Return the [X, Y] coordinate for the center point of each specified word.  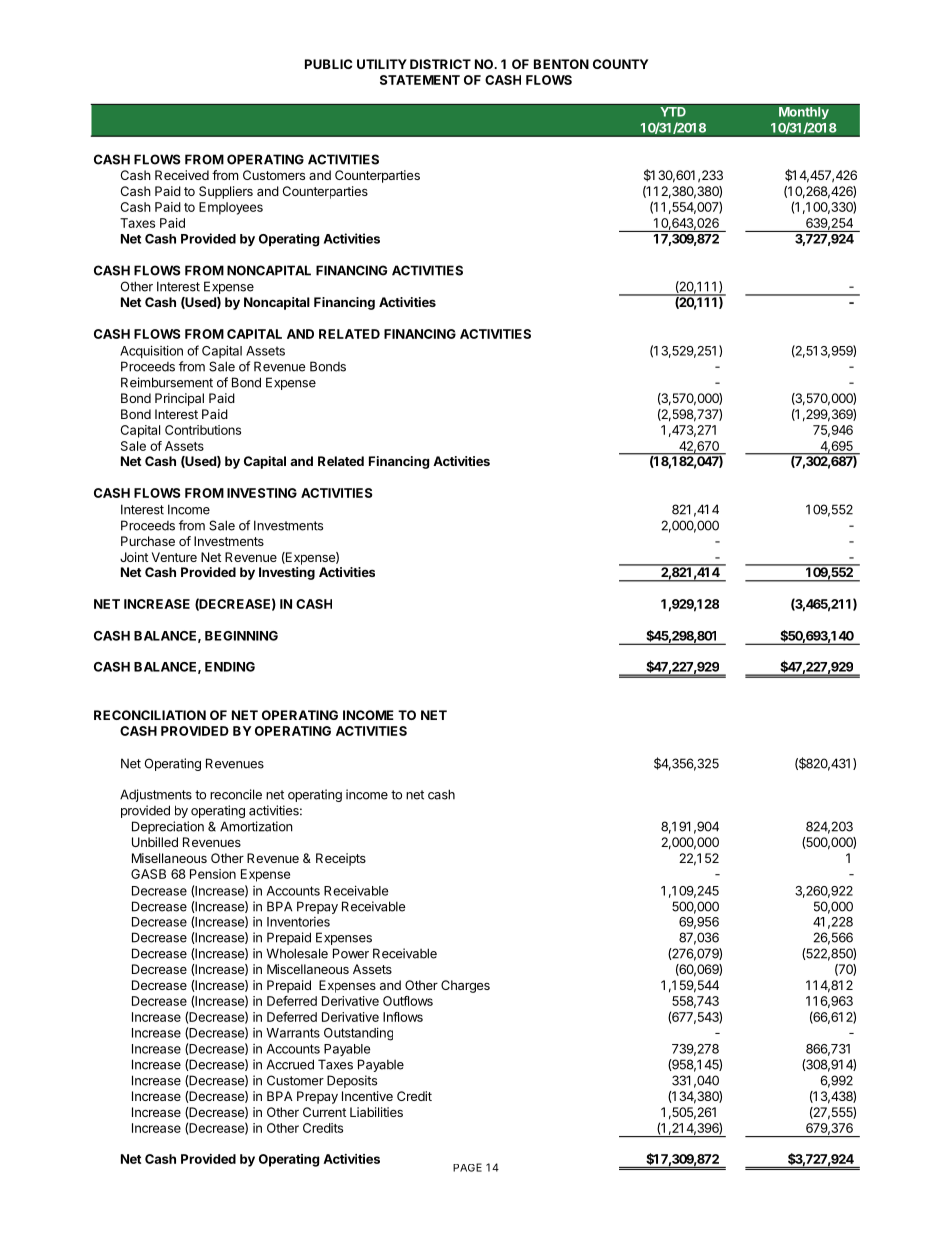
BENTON [561, 64]
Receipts [341, 859]
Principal [179, 399]
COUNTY [620, 64]
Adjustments [156, 795]
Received [182, 175]
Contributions [203, 430]
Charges [465, 986]
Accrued [290, 1064]
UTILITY [382, 64]
